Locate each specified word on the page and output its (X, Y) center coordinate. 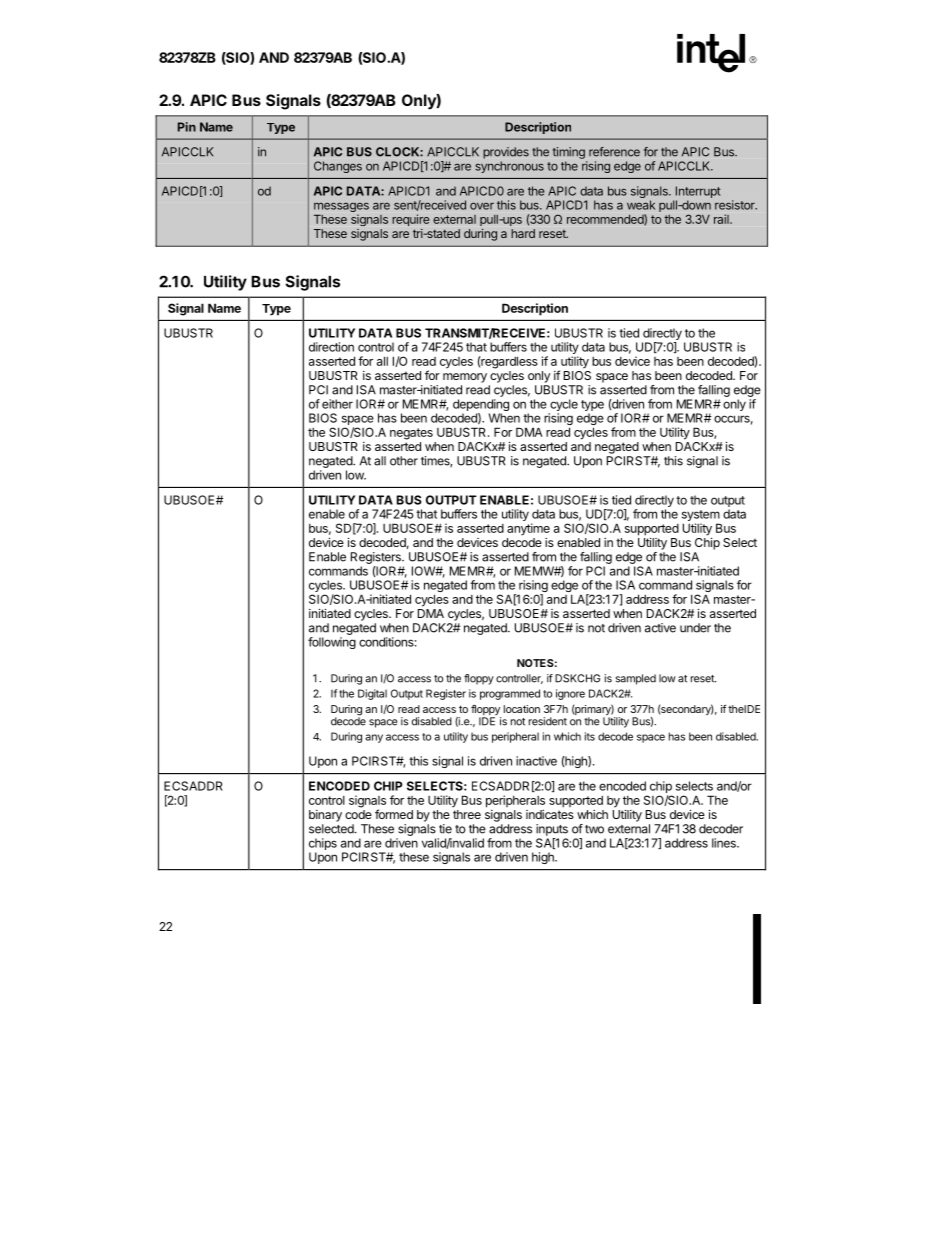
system (701, 517)
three (467, 814)
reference (614, 152)
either (337, 404)
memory (465, 378)
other (404, 461)
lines (725, 843)
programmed (510, 694)
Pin (187, 127)
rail (722, 219)
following (332, 643)
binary (325, 816)
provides (506, 153)
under (695, 628)
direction (331, 347)
